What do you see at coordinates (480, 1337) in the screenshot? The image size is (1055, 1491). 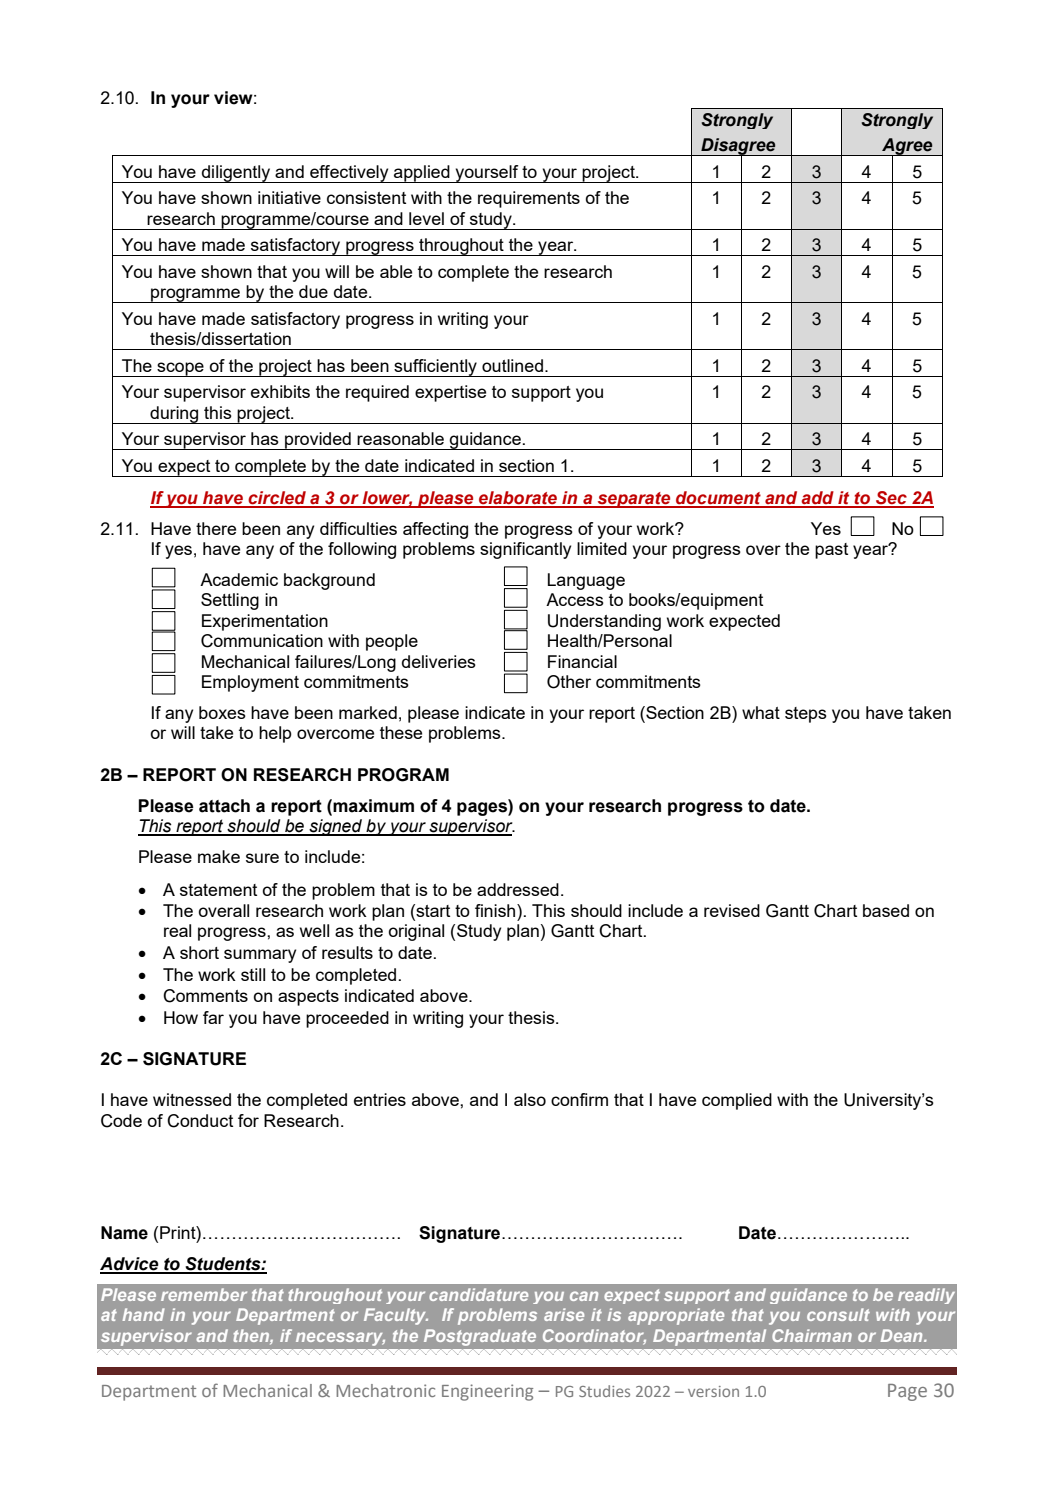 I see `Postgraduate` at bounding box center [480, 1337].
